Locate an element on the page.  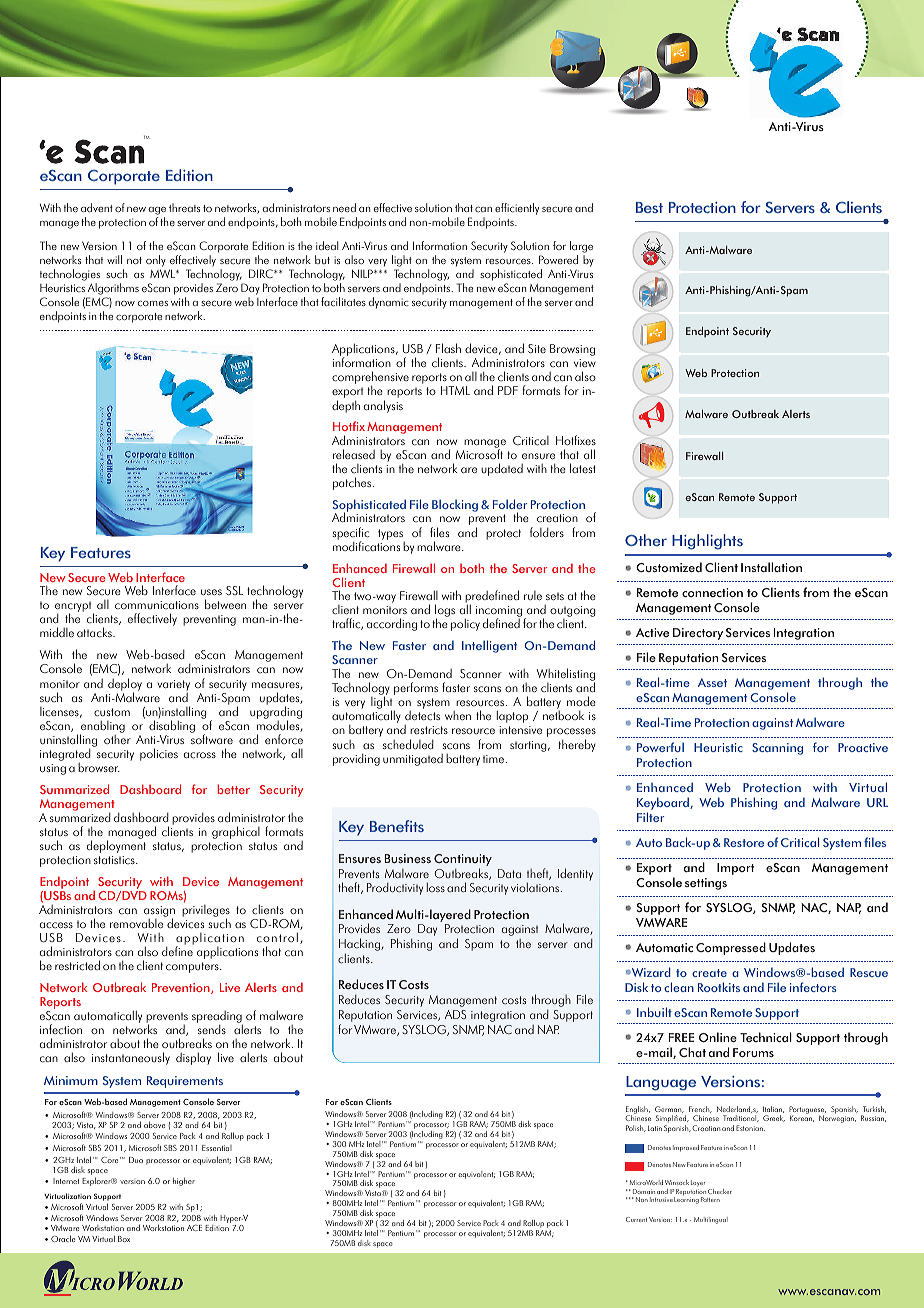
Best is located at coordinates (649, 207).
